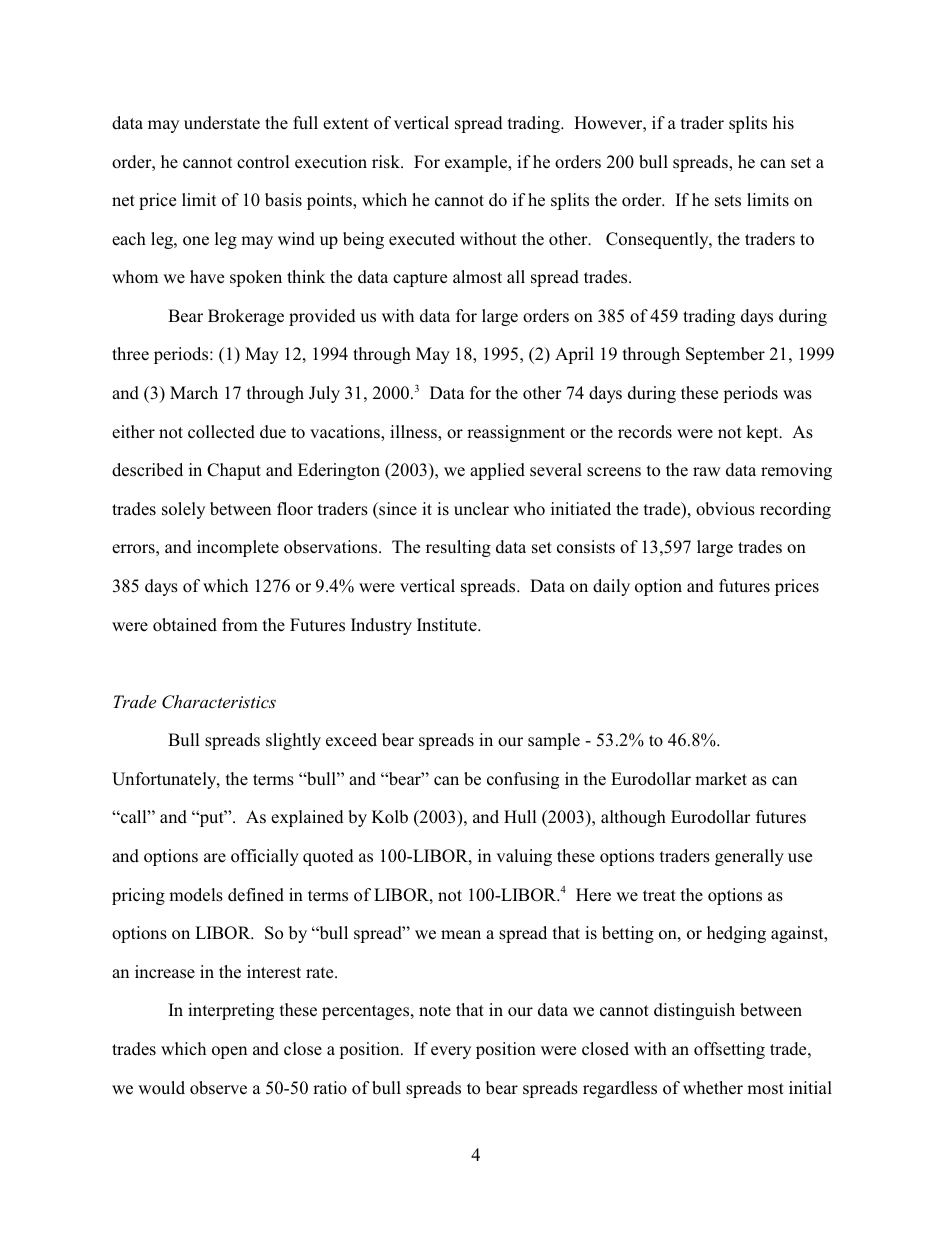 The image size is (952, 1233). Describe the element at coordinates (611, 587) in the screenshot. I see `daily` at that location.
